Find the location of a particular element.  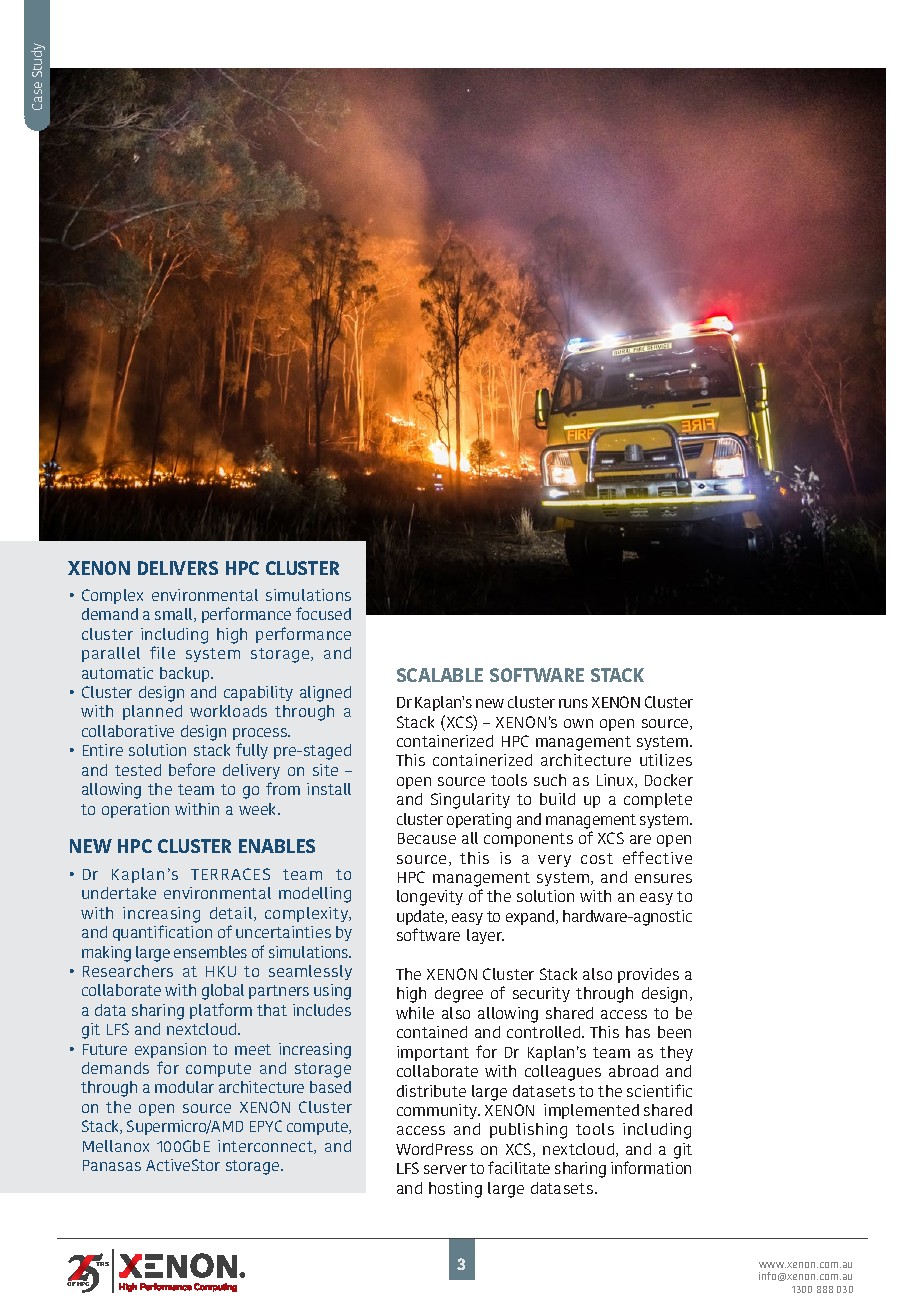

own is located at coordinates (578, 723).
